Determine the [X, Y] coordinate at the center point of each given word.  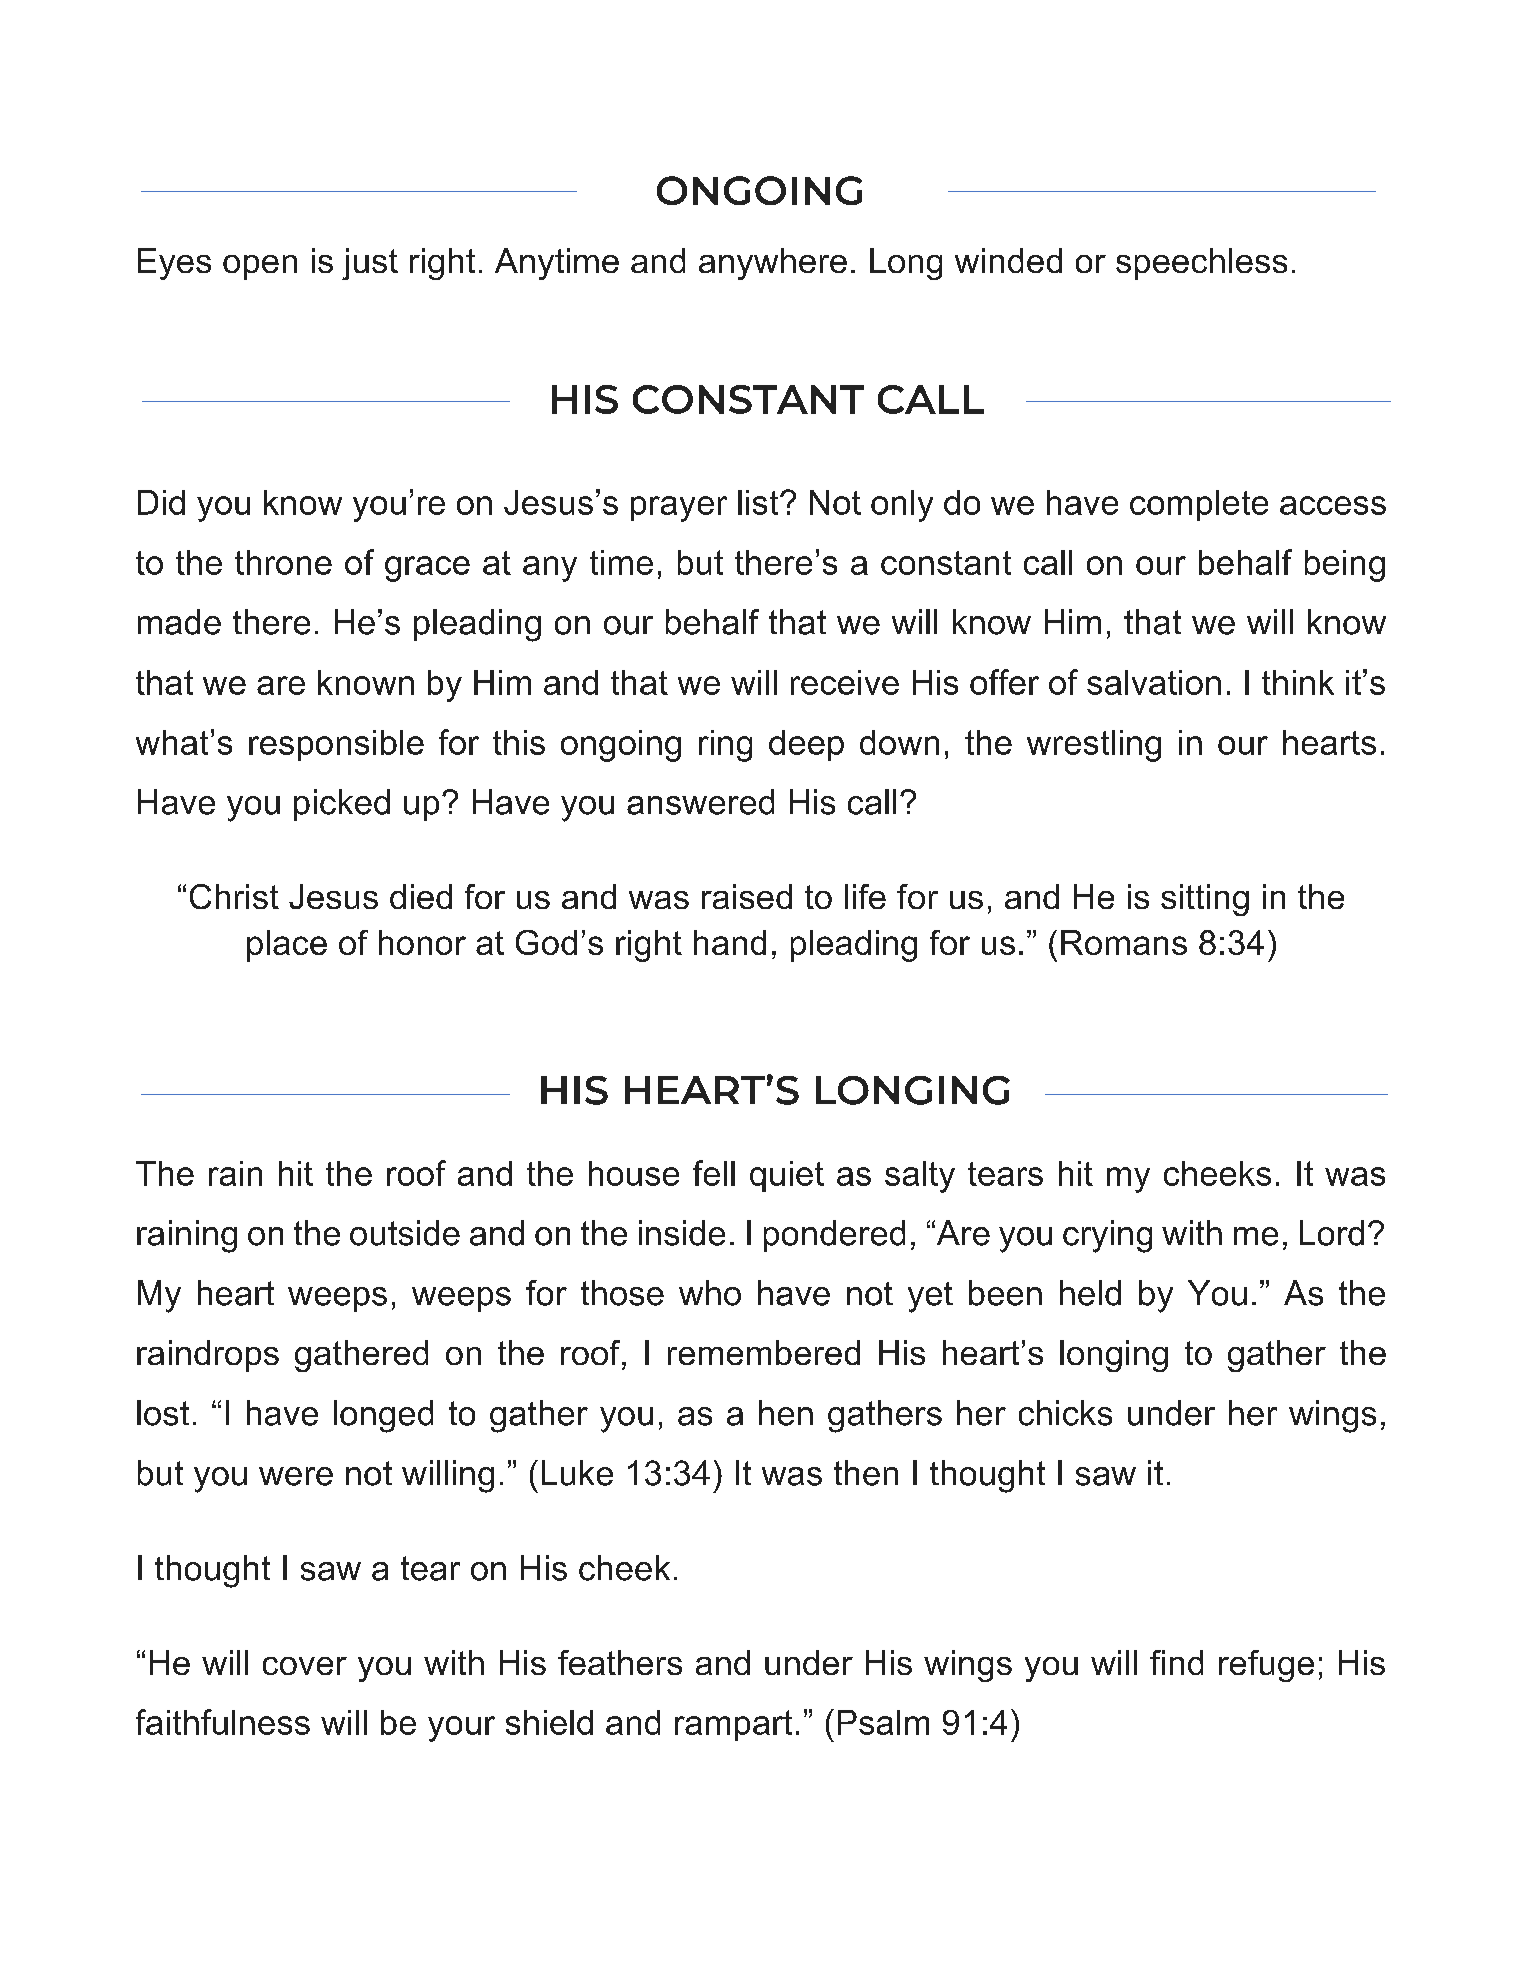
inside [682, 1233]
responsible [336, 745]
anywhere [773, 264]
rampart [733, 1725]
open [260, 267]
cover [305, 1666]
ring [725, 746]
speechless [1201, 264]
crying [1107, 1236]
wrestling [1094, 746]
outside [405, 1233]
